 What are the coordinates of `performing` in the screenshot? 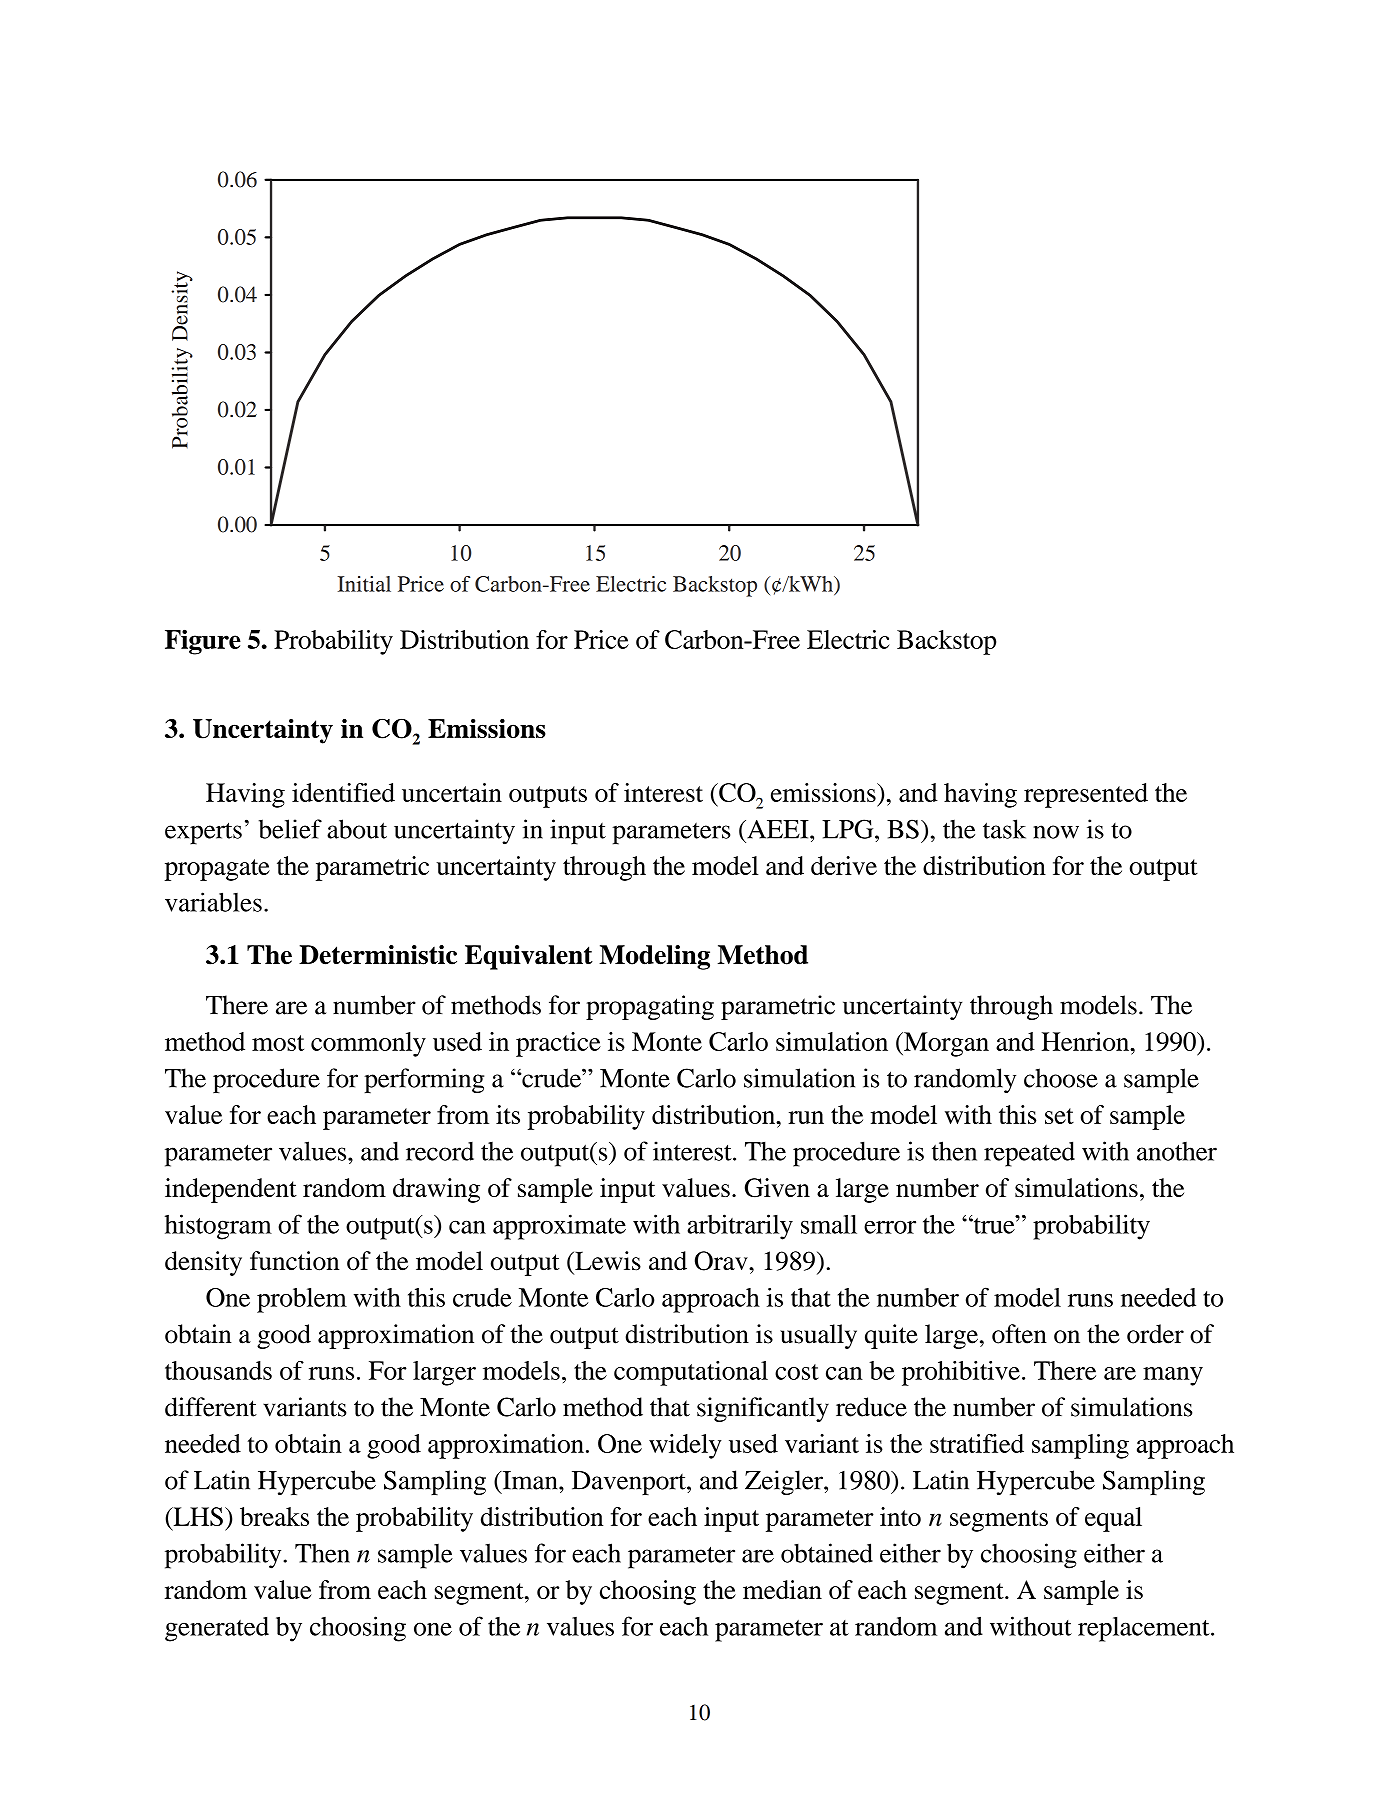 It's located at (424, 1080).
